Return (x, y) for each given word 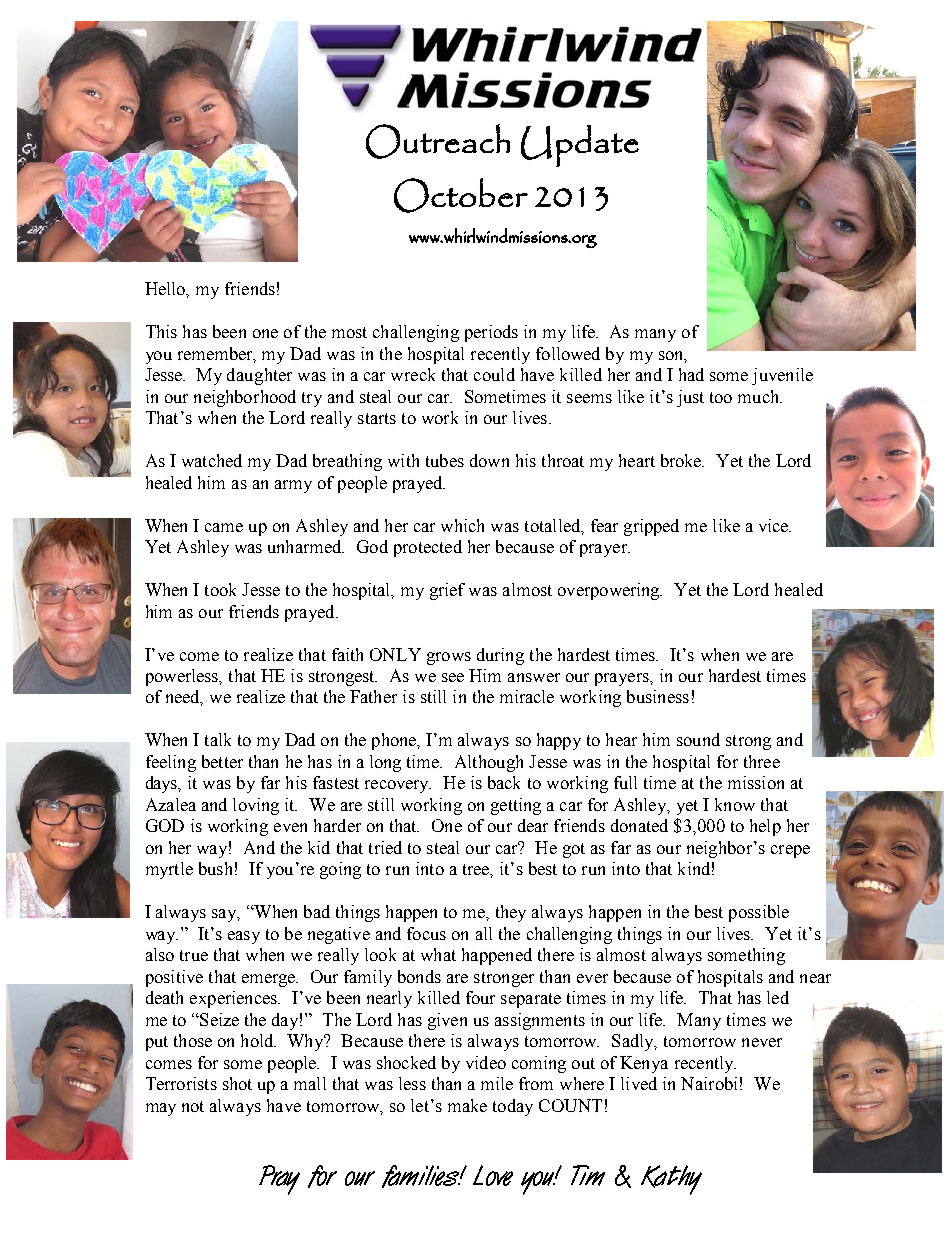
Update (580, 146)
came (224, 527)
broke (682, 460)
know (735, 804)
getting (516, 806)
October (461, 195)
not (193, 1106)
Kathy (671, 1180)
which (462, 525)
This (161, 331)
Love (493, 1175)
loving (256, 806)
